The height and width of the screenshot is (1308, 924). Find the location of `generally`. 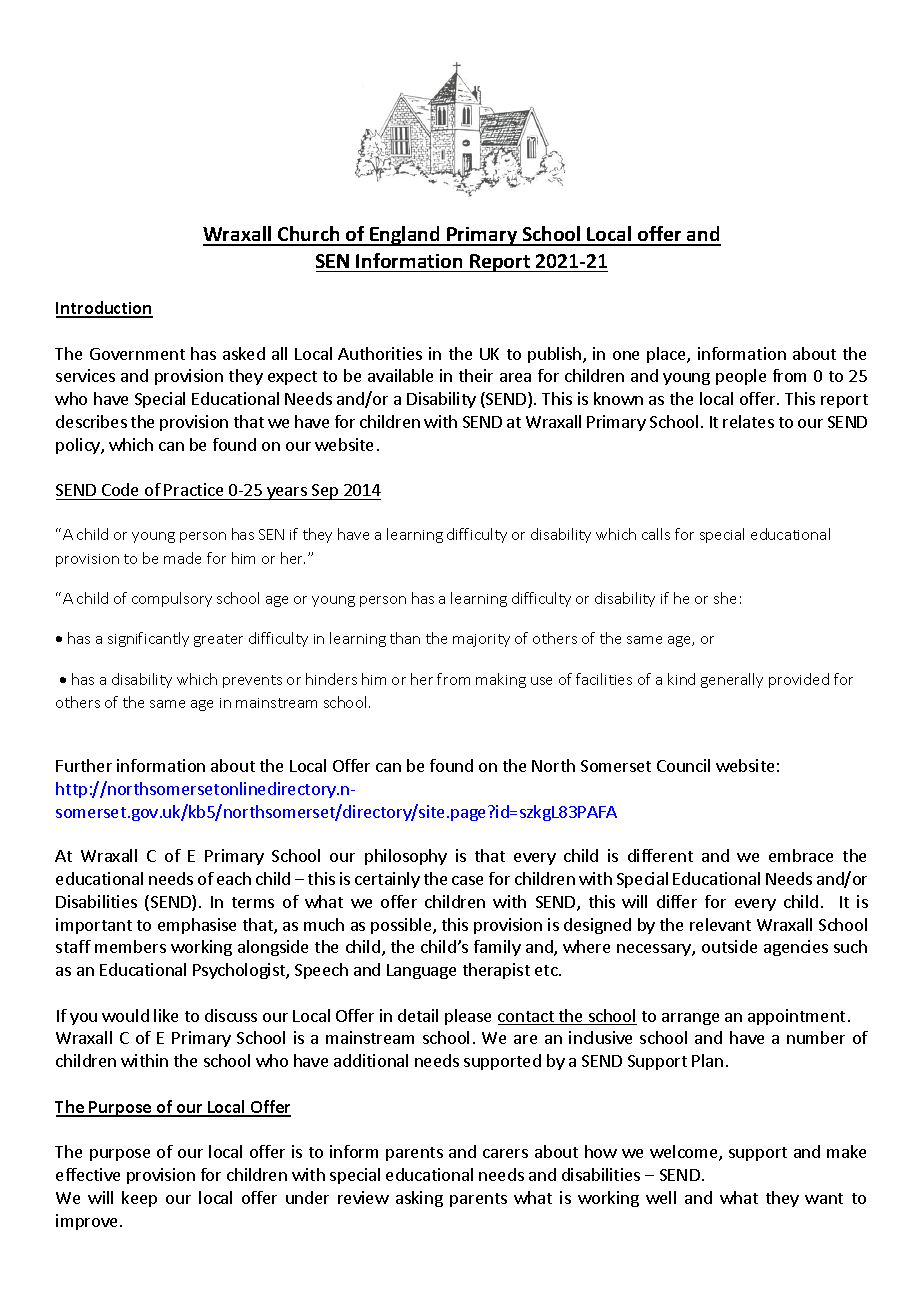

generally is located at coordinates (732, 680).
